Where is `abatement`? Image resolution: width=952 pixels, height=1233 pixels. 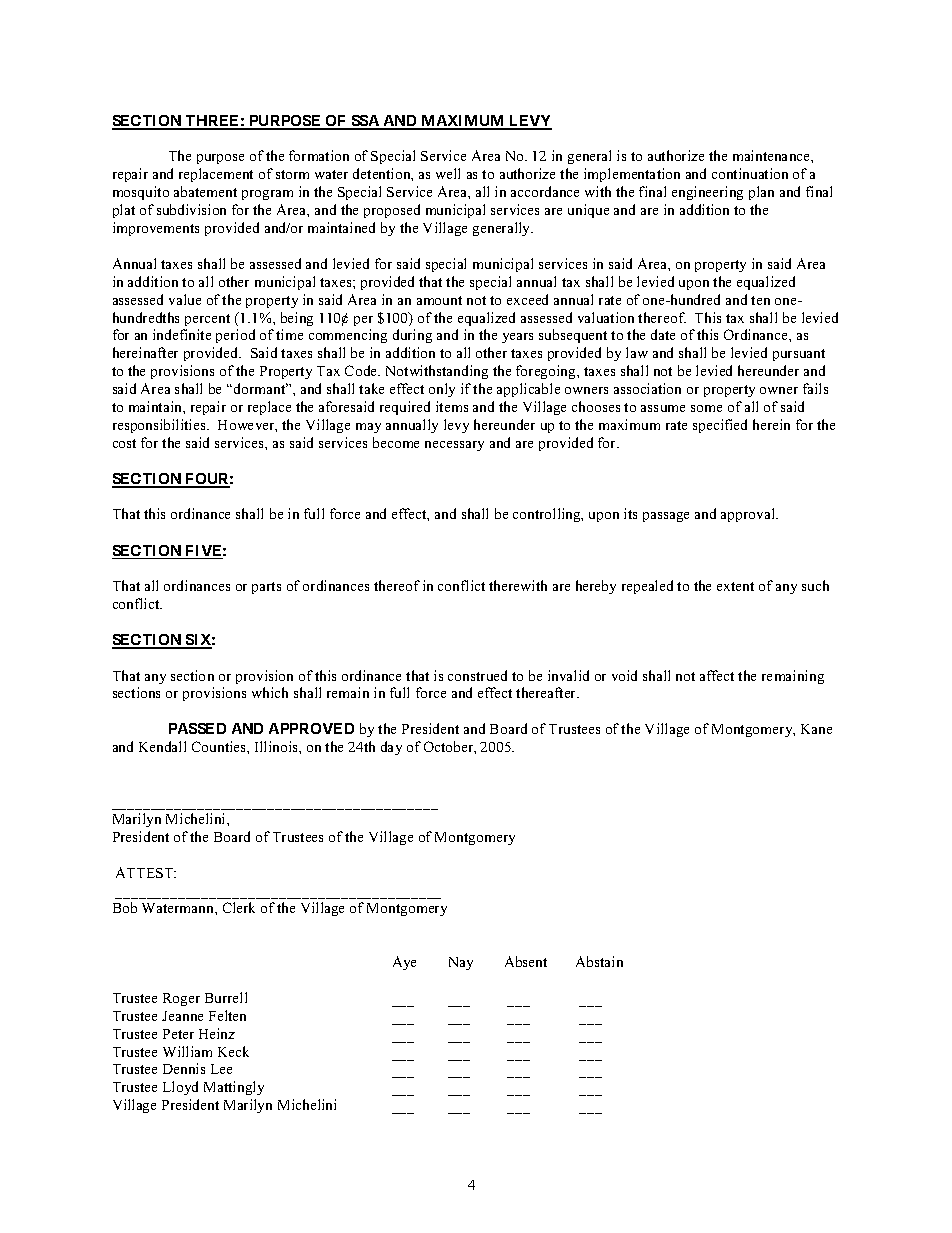
abatement is located at coordinates (205, 191).
